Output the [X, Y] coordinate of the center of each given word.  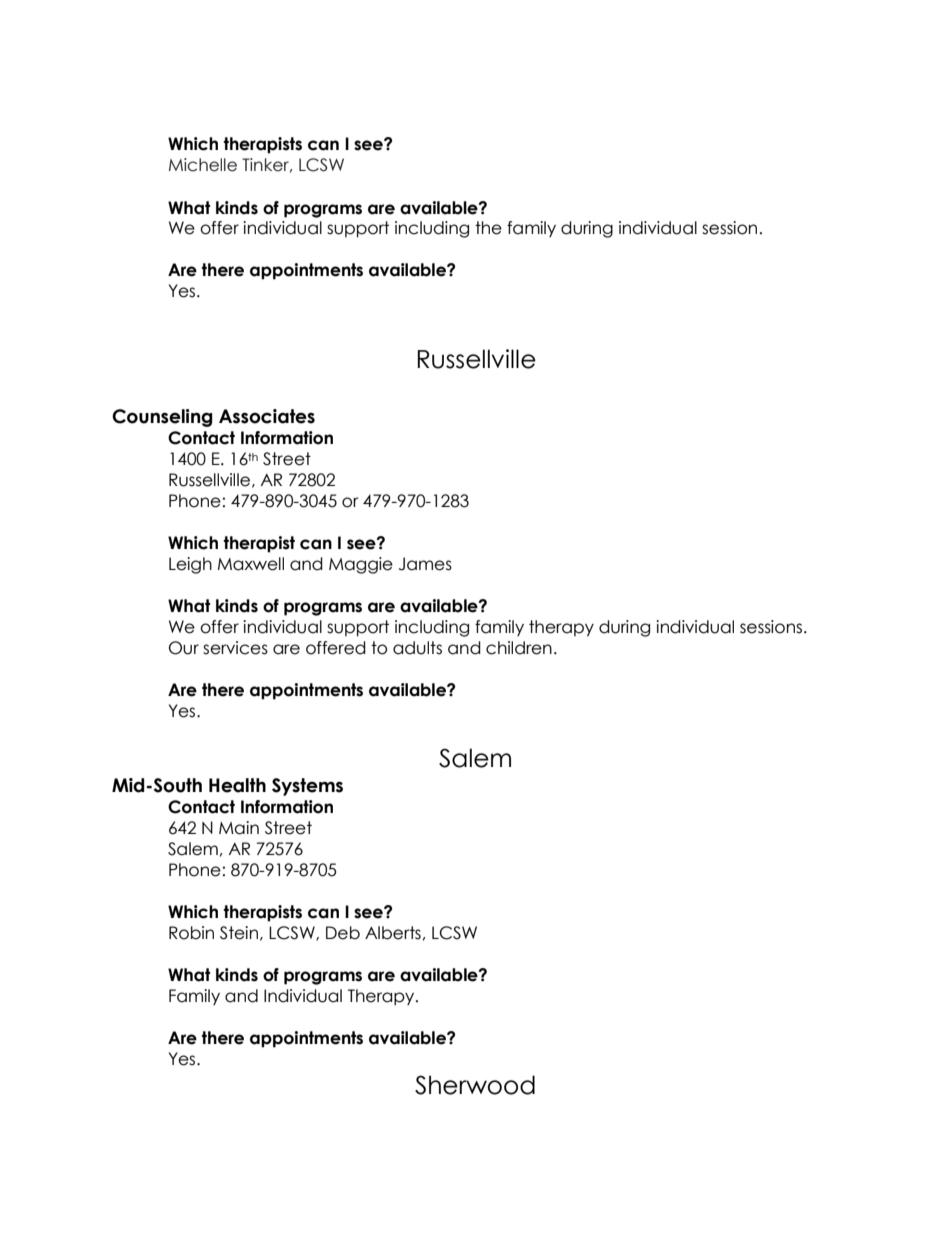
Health [237, 785]
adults [417, 648]
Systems [307, 787]
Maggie [361, 565]
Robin [191, 933]
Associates [267, 416]
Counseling [162, 418]
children [519, 648]
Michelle [203, 165]
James [425, 564]
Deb [343, 933]
